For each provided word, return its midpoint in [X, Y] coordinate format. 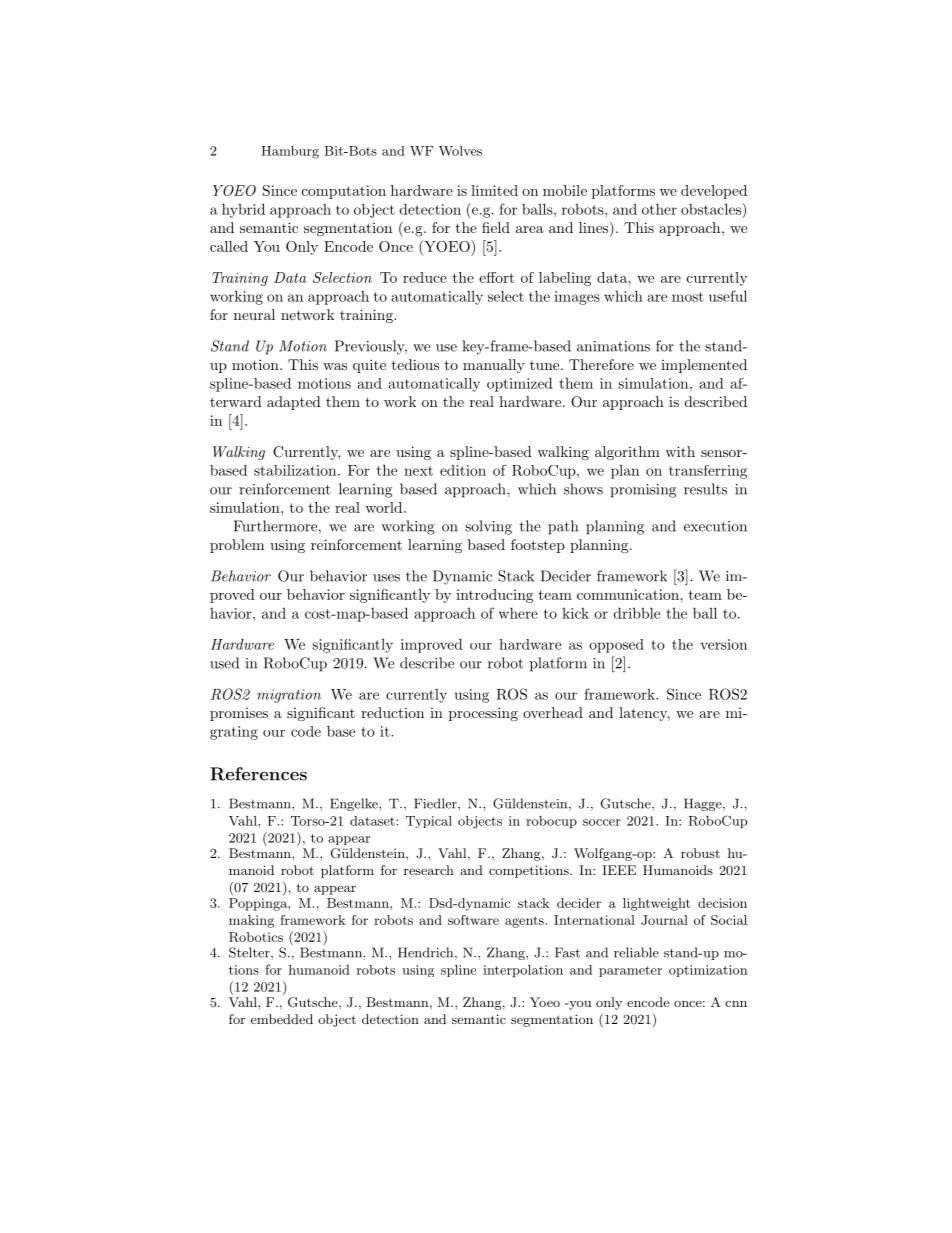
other [659, 209]
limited [494, 190]
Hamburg [290, 152]
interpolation [523, 971]
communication [629, 594]
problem [237, 546]
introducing [494, 596]
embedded [282, 1019]
